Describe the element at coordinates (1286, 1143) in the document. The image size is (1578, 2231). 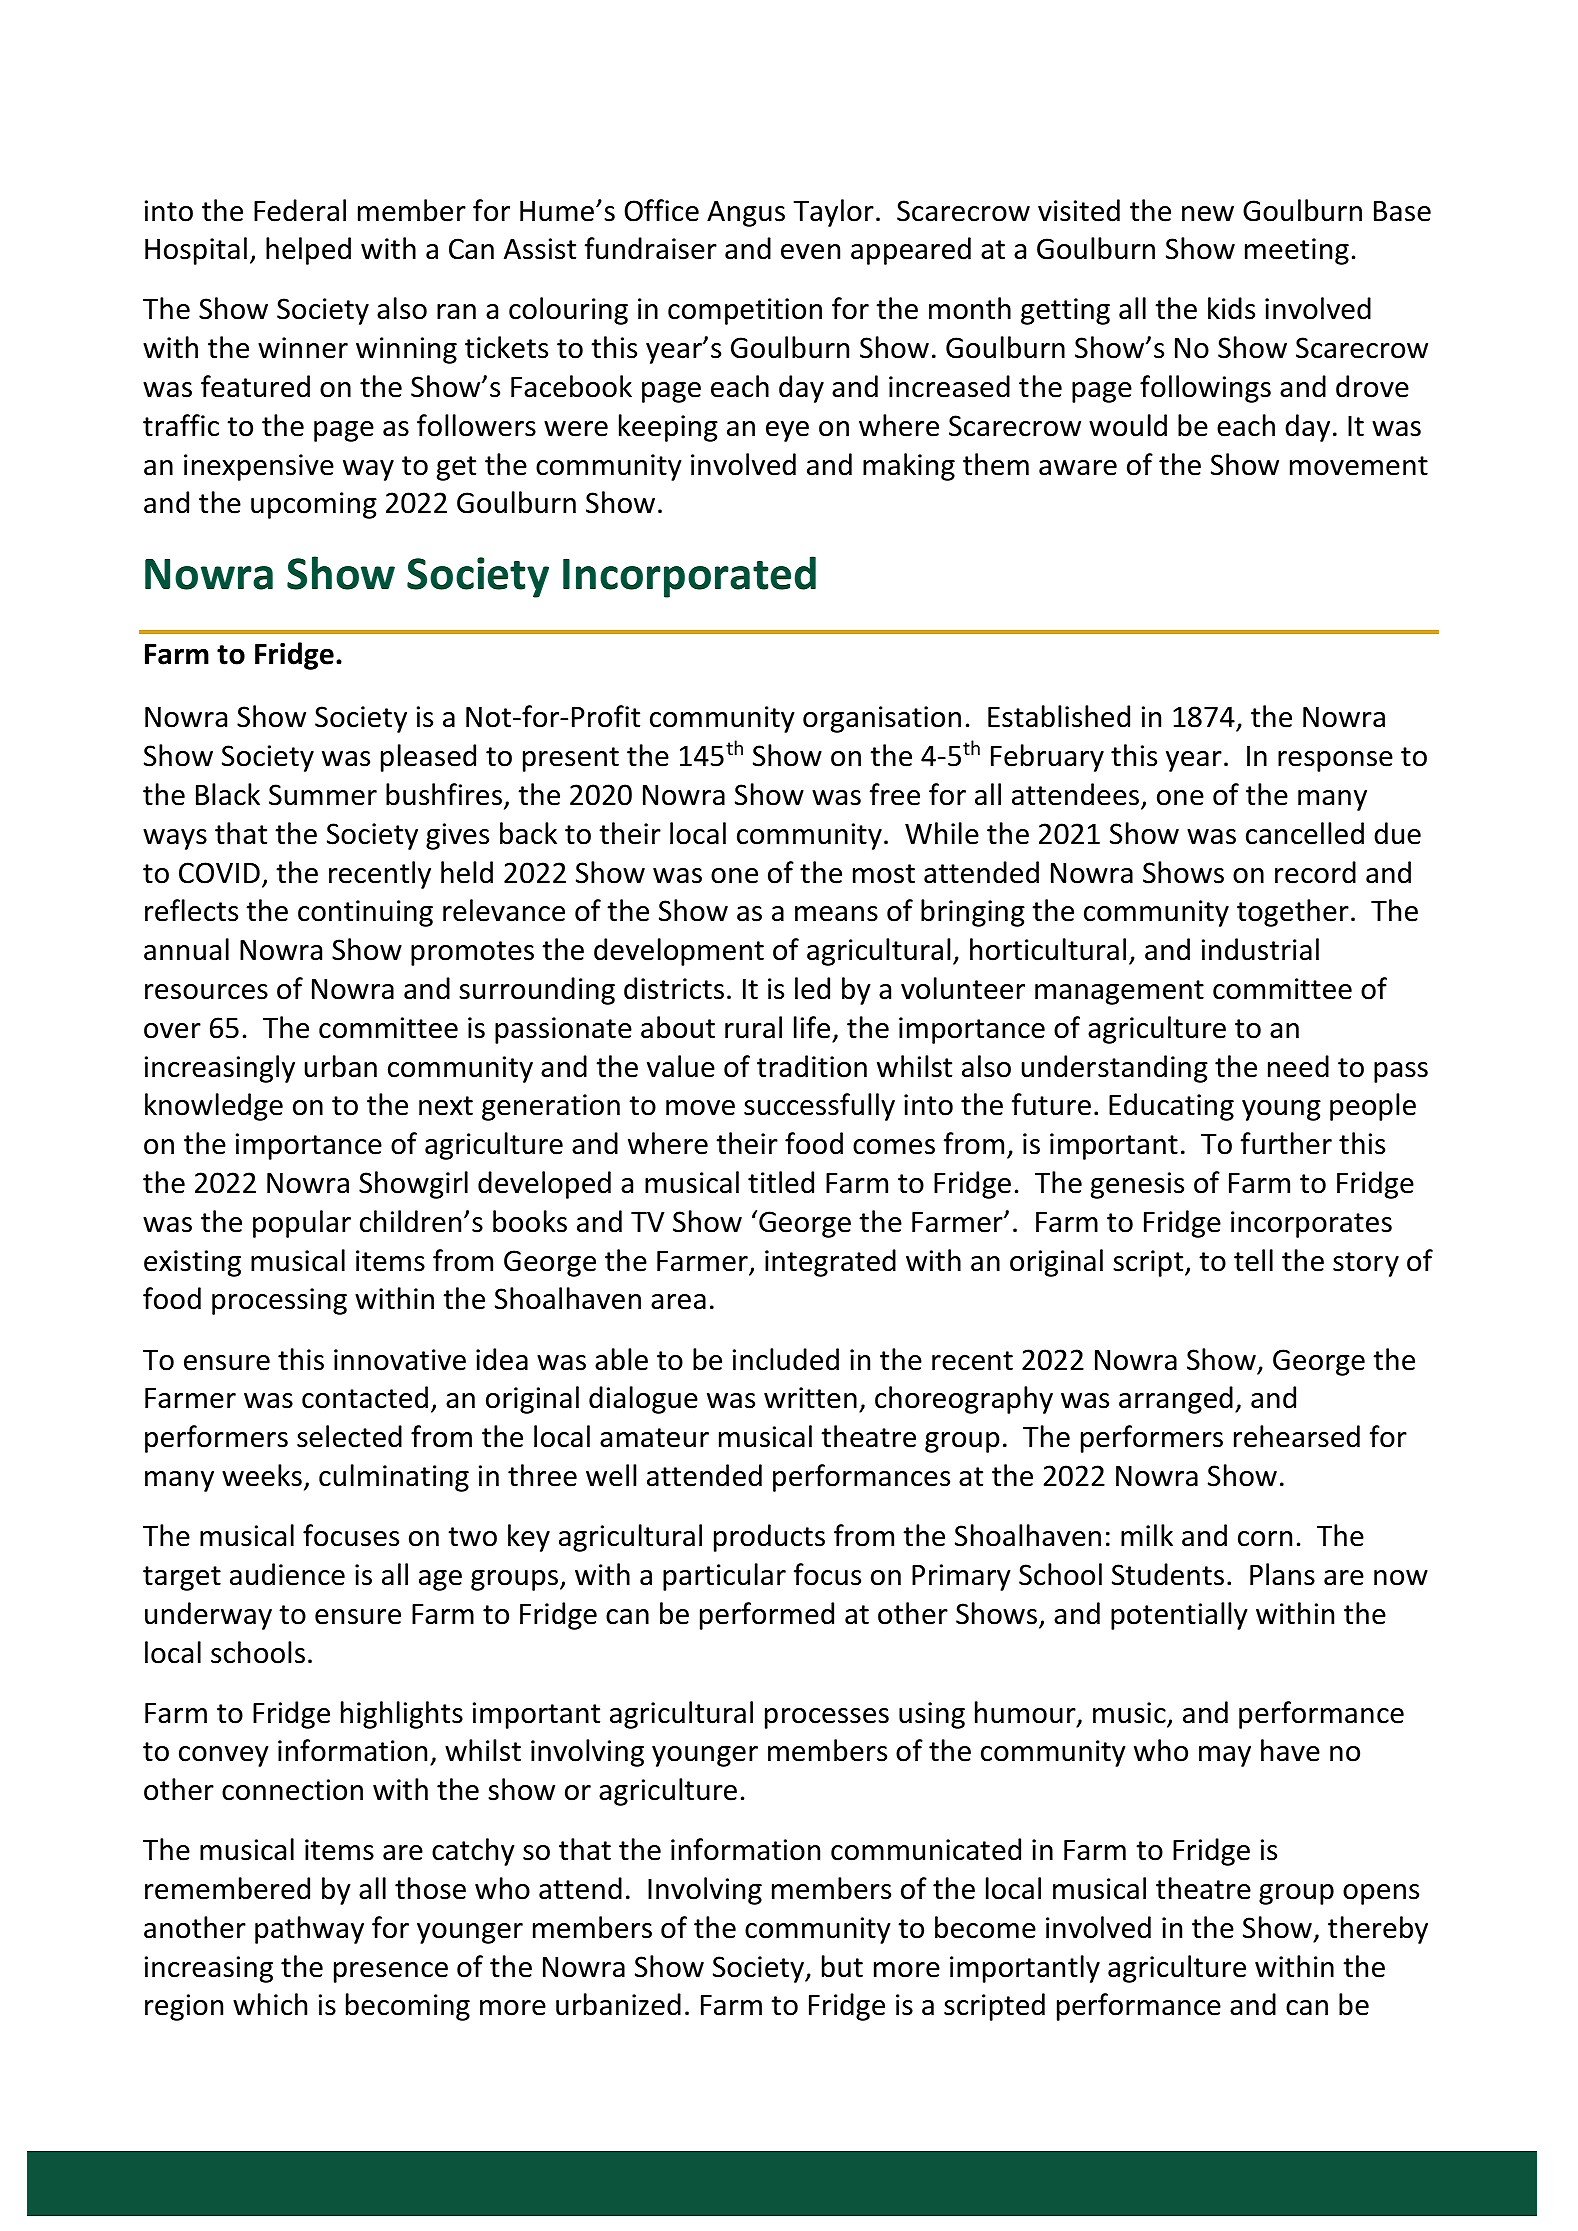
I see `further` at that location.
